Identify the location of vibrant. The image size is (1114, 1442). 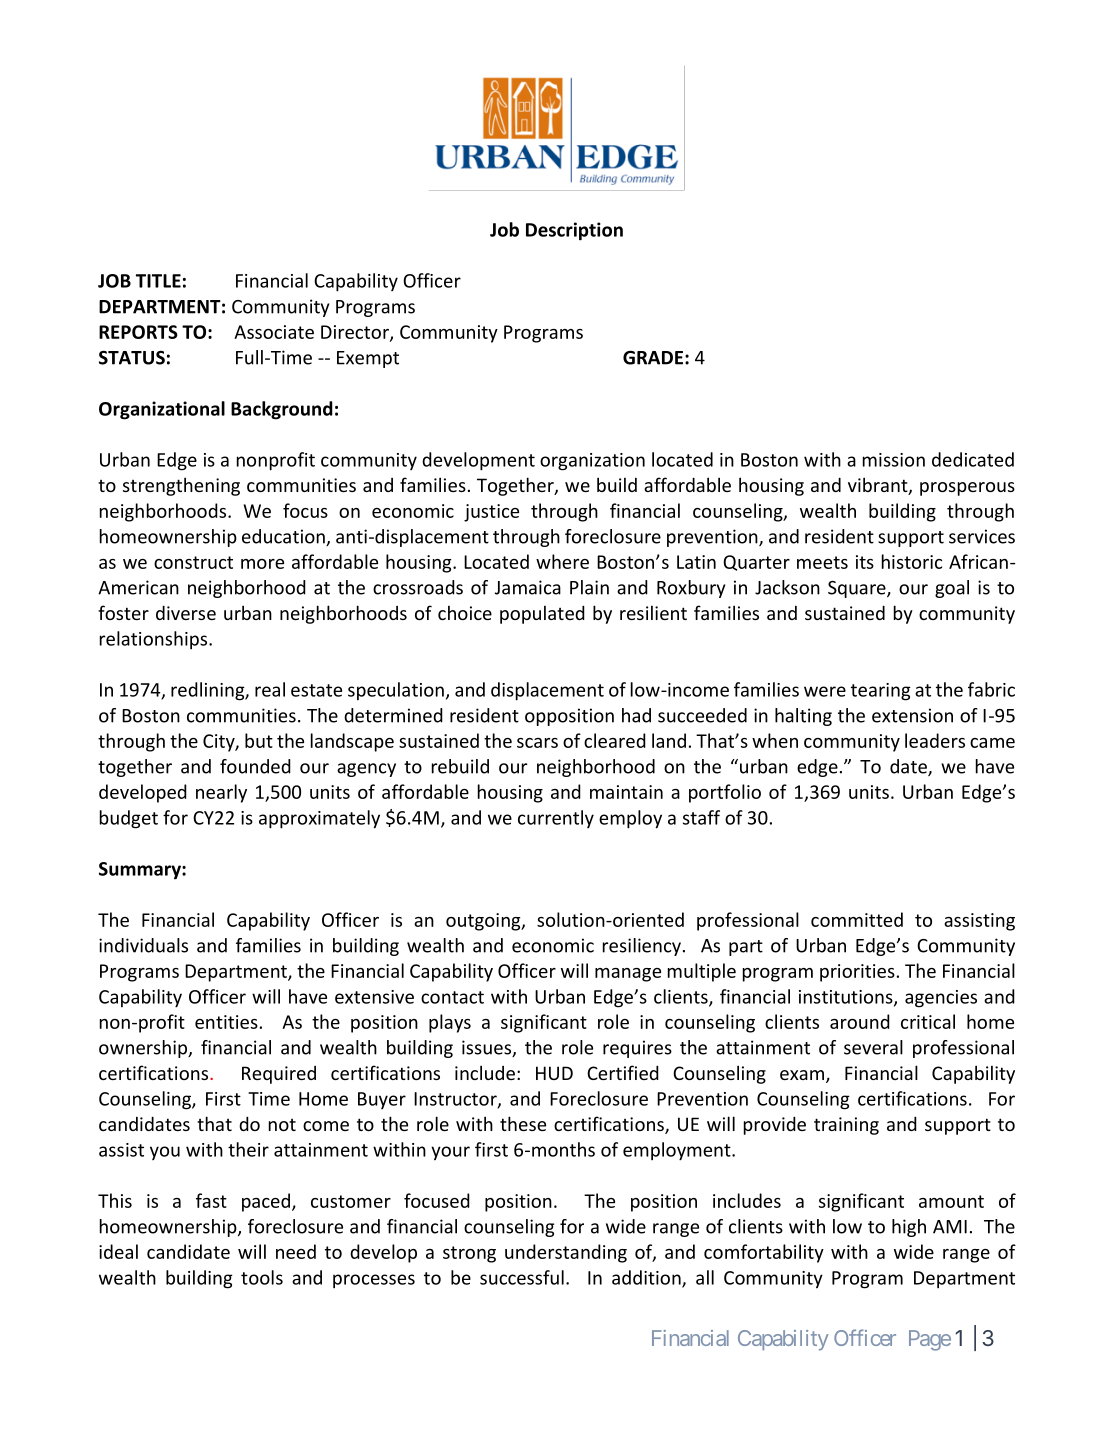
(879, 486).
